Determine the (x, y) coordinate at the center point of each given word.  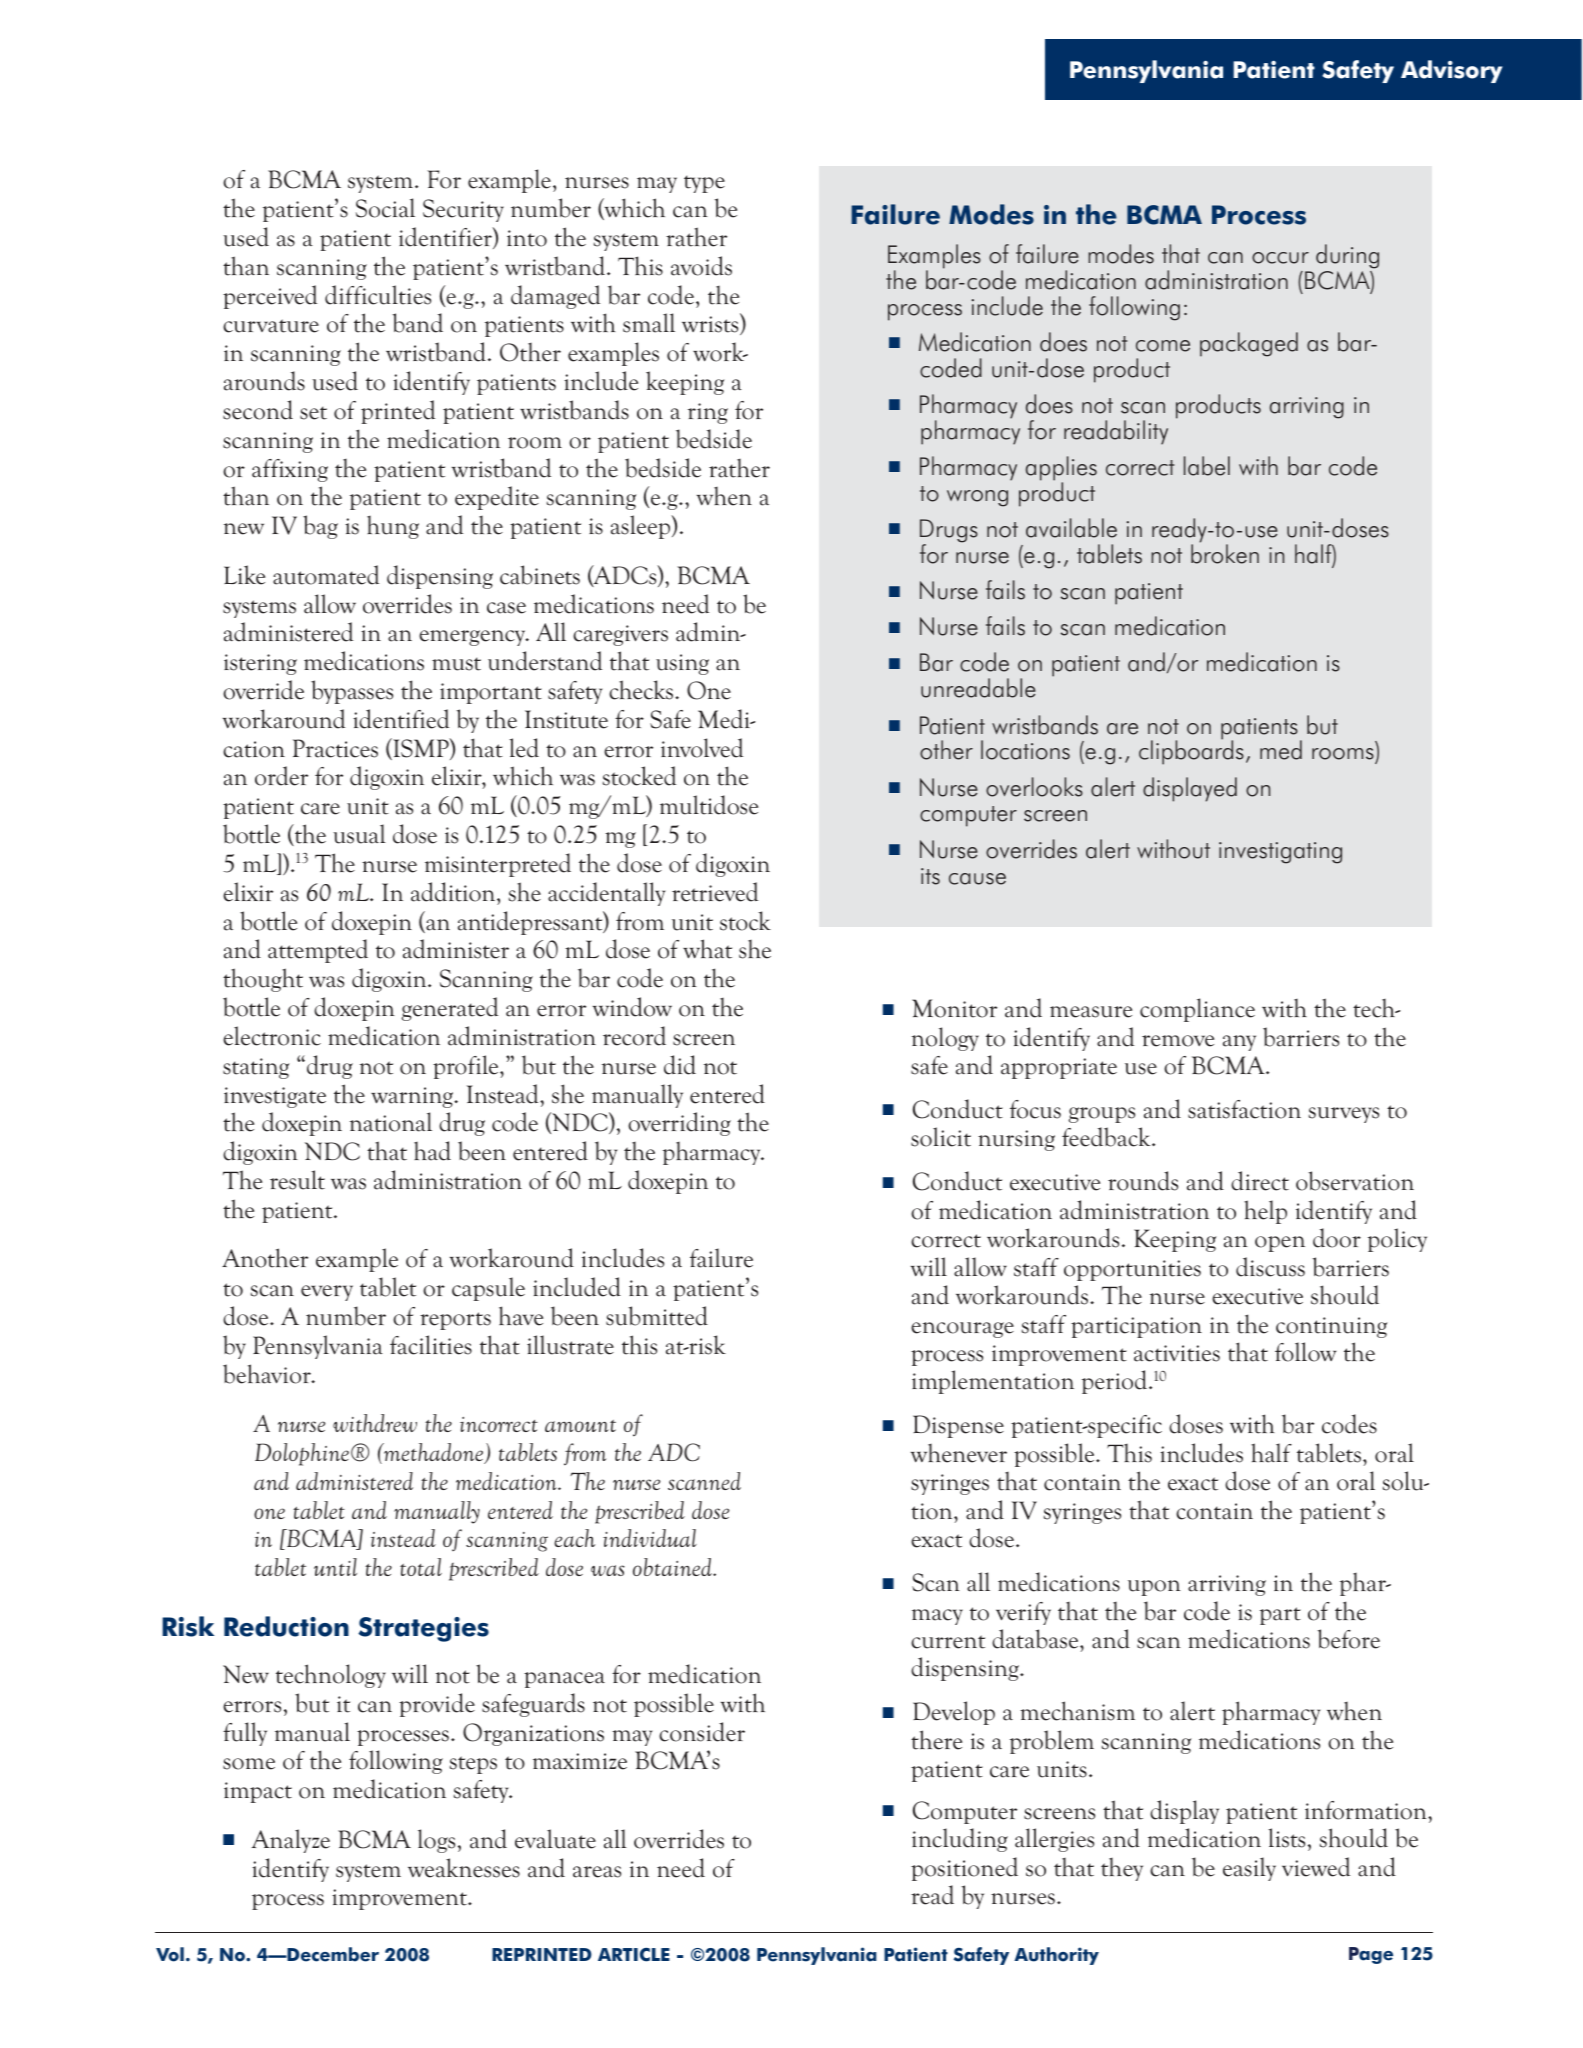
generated (450, 1009)
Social (385, 208)
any (1239, 1043)
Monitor (954, 1008)
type (704, 184)
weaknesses (464, 1868)
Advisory (1451, 71)
